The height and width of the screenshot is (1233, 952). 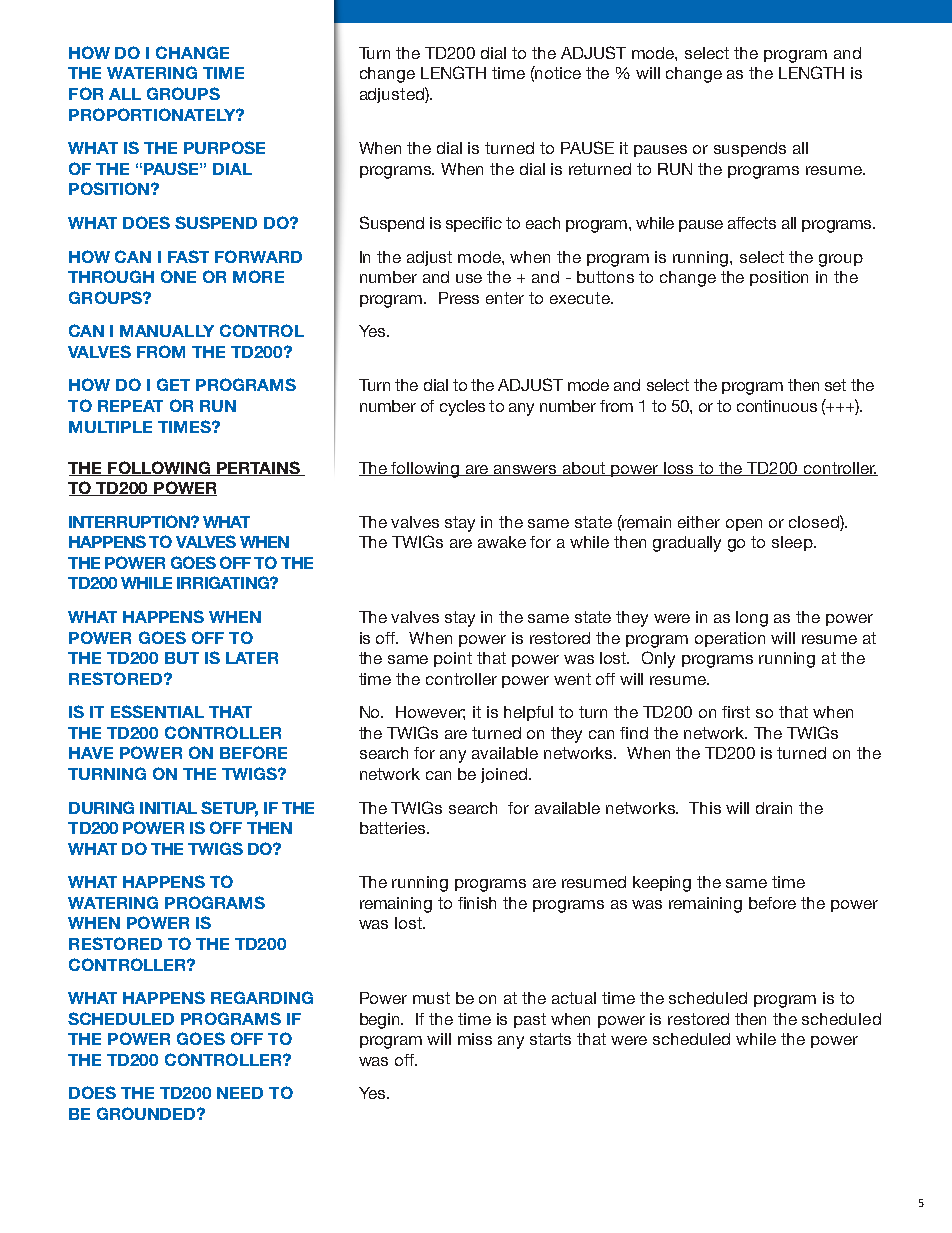 I want to click on PURPOSE, so click(x=224, y=147).
